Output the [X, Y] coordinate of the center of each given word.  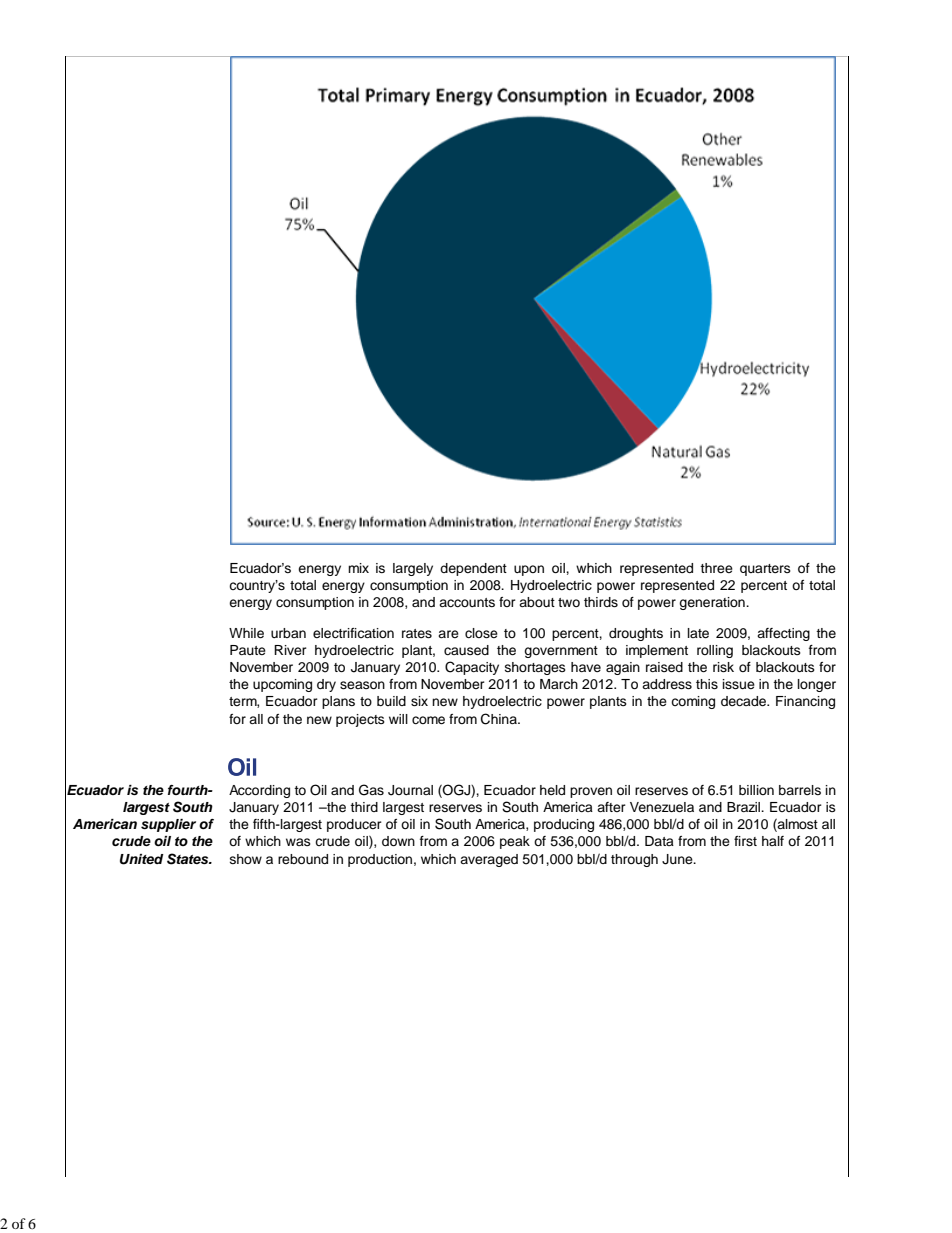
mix [358, 568]
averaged [489, 860]
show [246, 859]
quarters [765, 570]
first [745, 841]
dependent [473, 569]
